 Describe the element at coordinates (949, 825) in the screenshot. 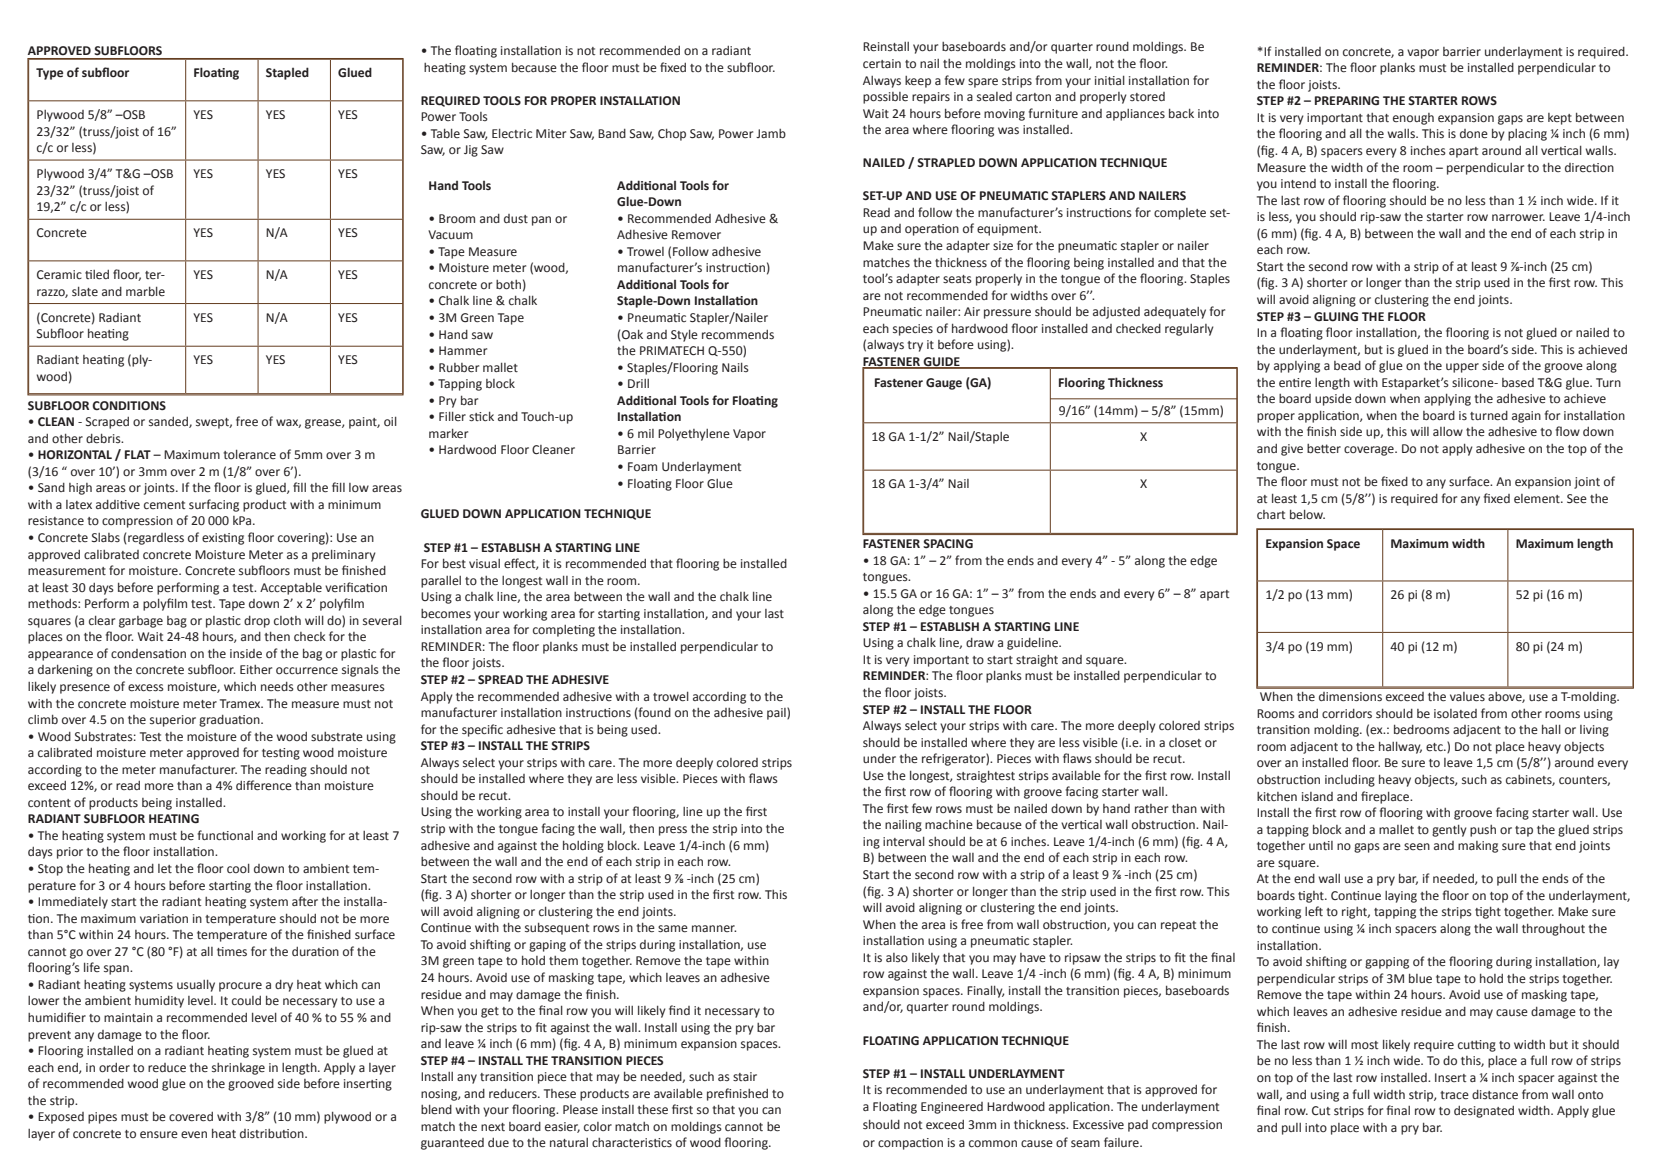

I see `machine` at that location.
